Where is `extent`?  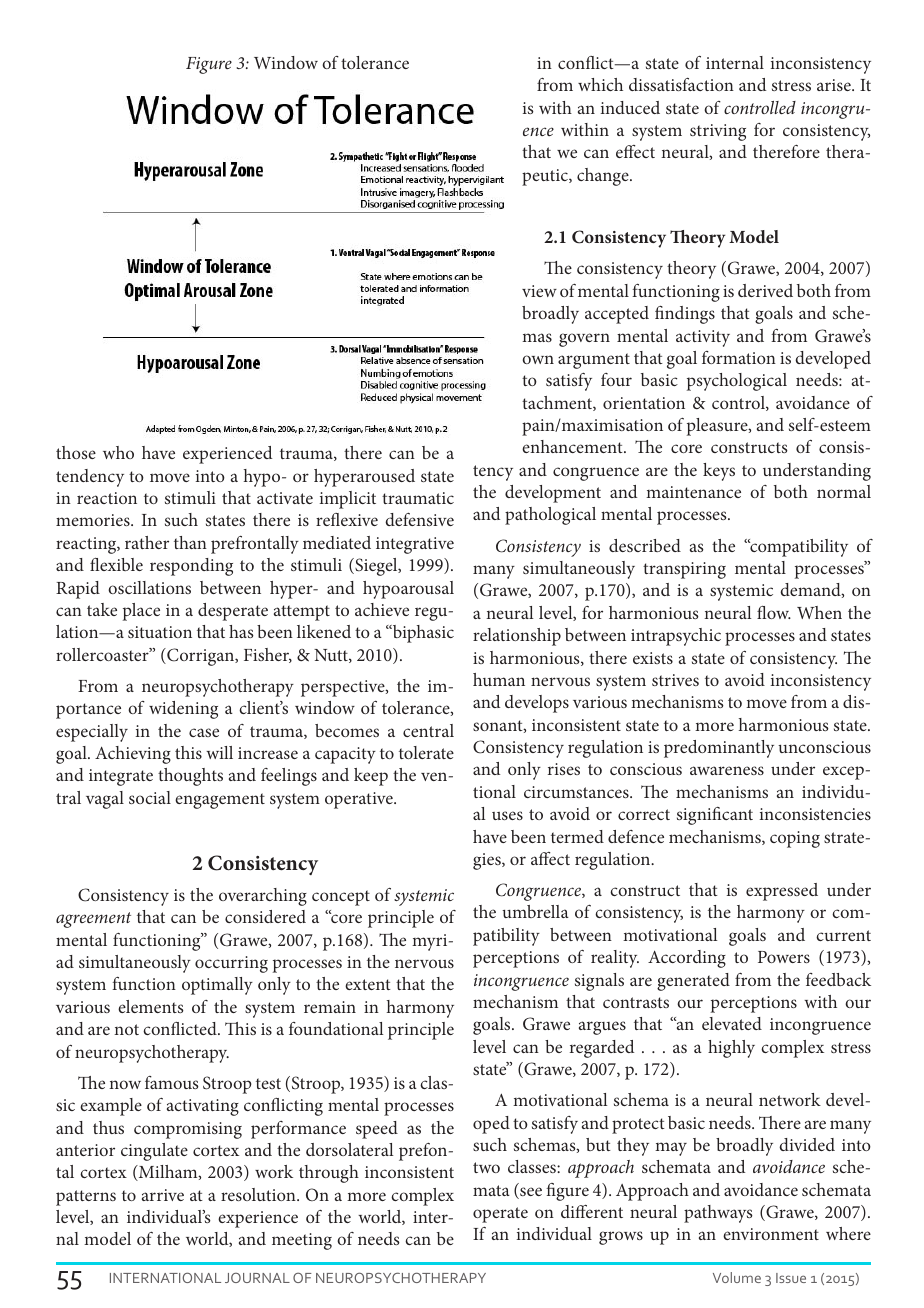 extent is located at coordinates (368, 984).
